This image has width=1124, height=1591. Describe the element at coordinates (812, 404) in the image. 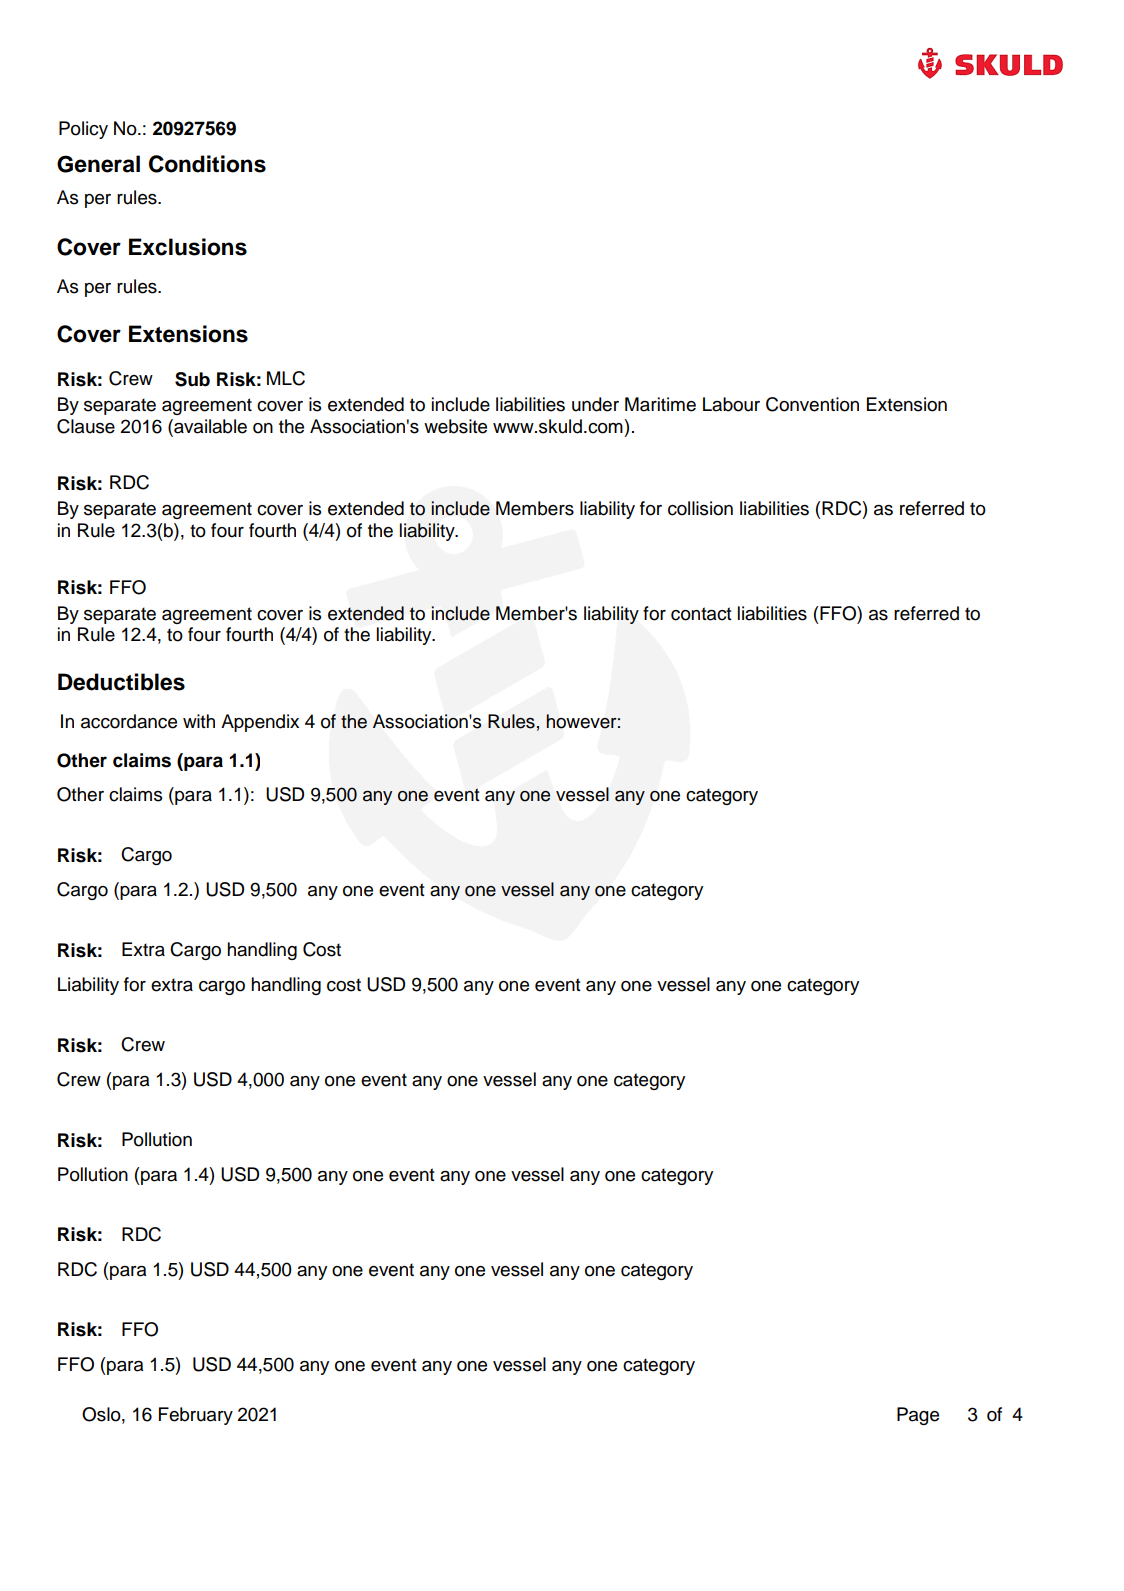

I see `Convention` at that location.
